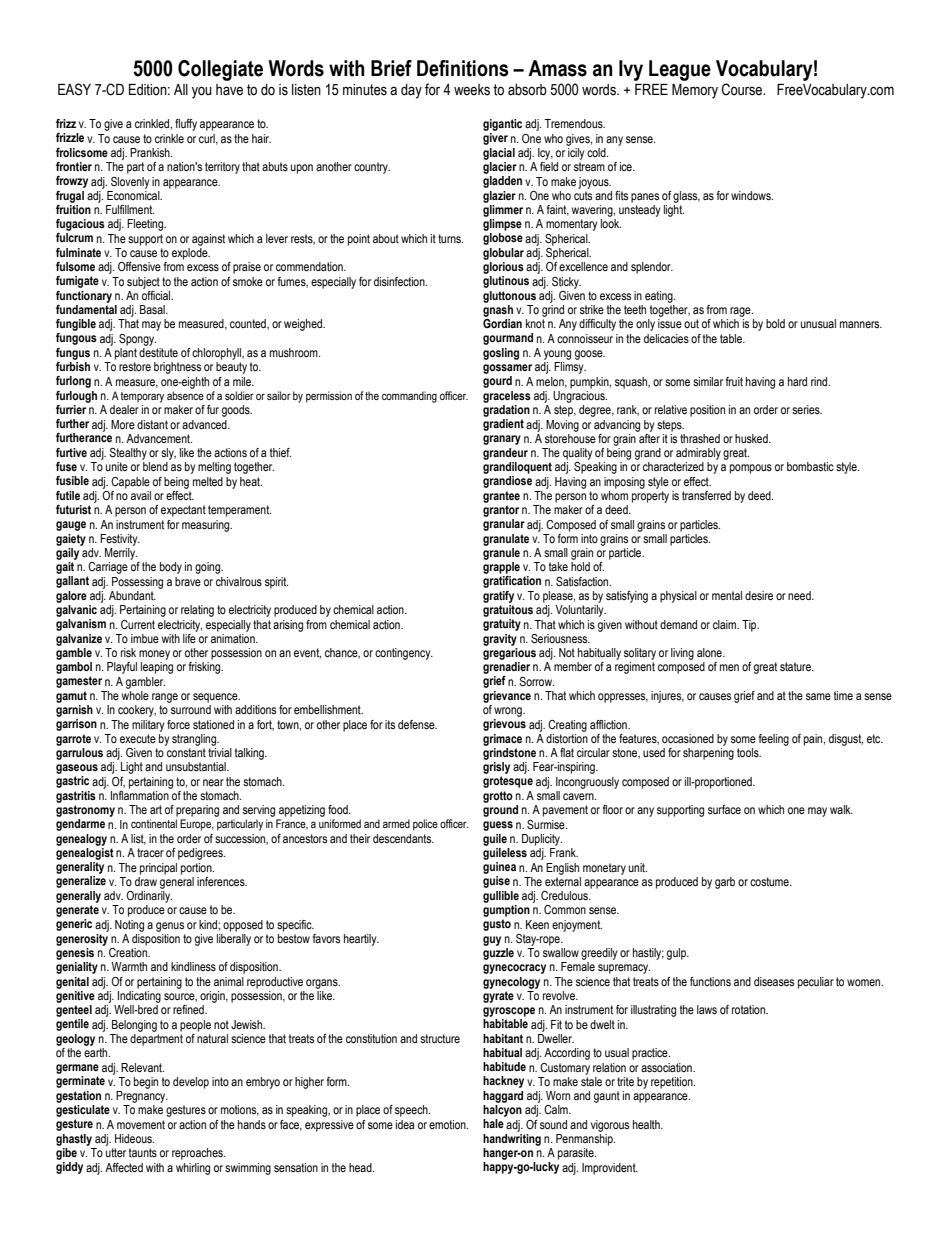 The width and height of the page is (952, 1233). I want to click on gusto, so click(497, 925).
